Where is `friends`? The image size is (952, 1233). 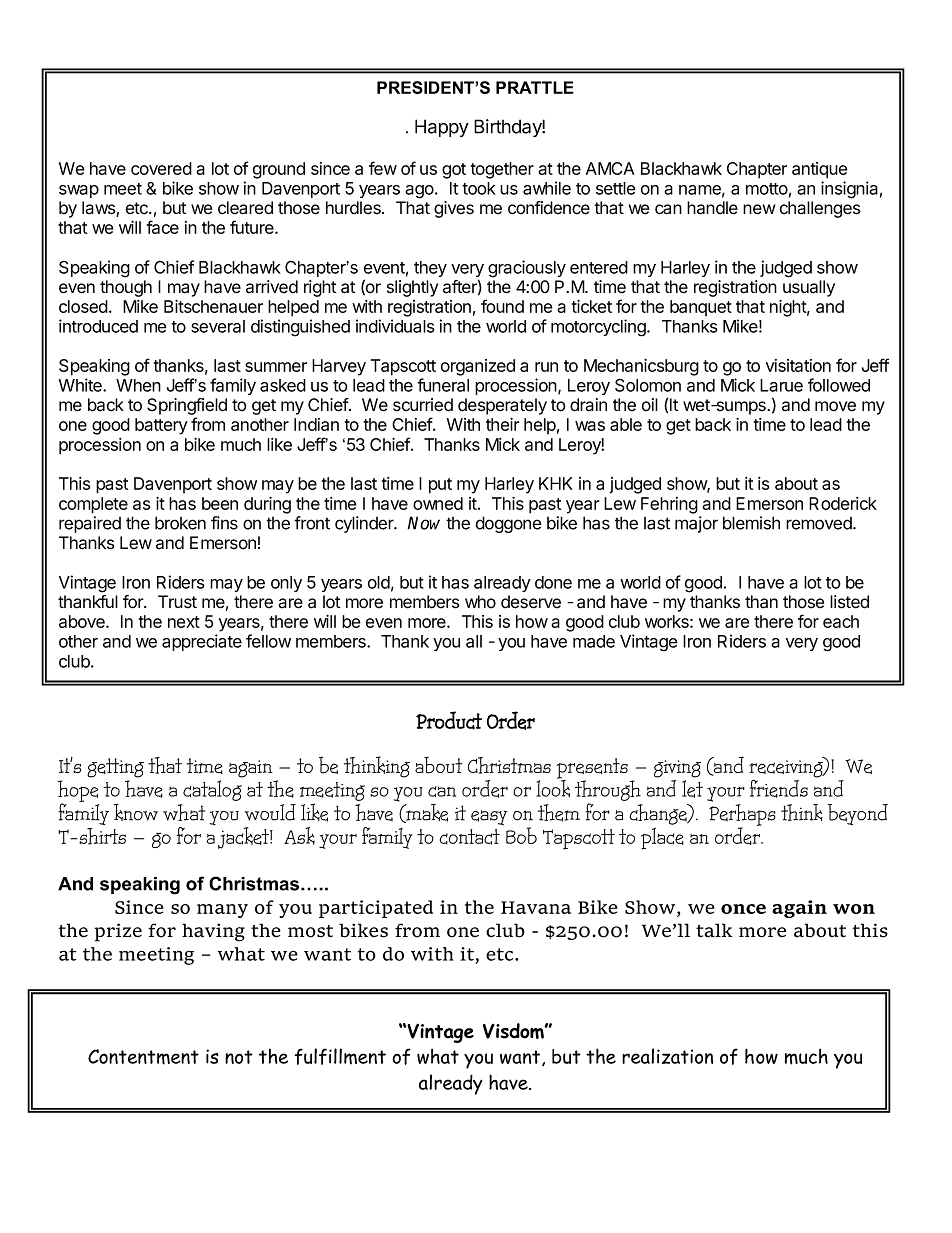
friends is located at coordinates (779, 788).
